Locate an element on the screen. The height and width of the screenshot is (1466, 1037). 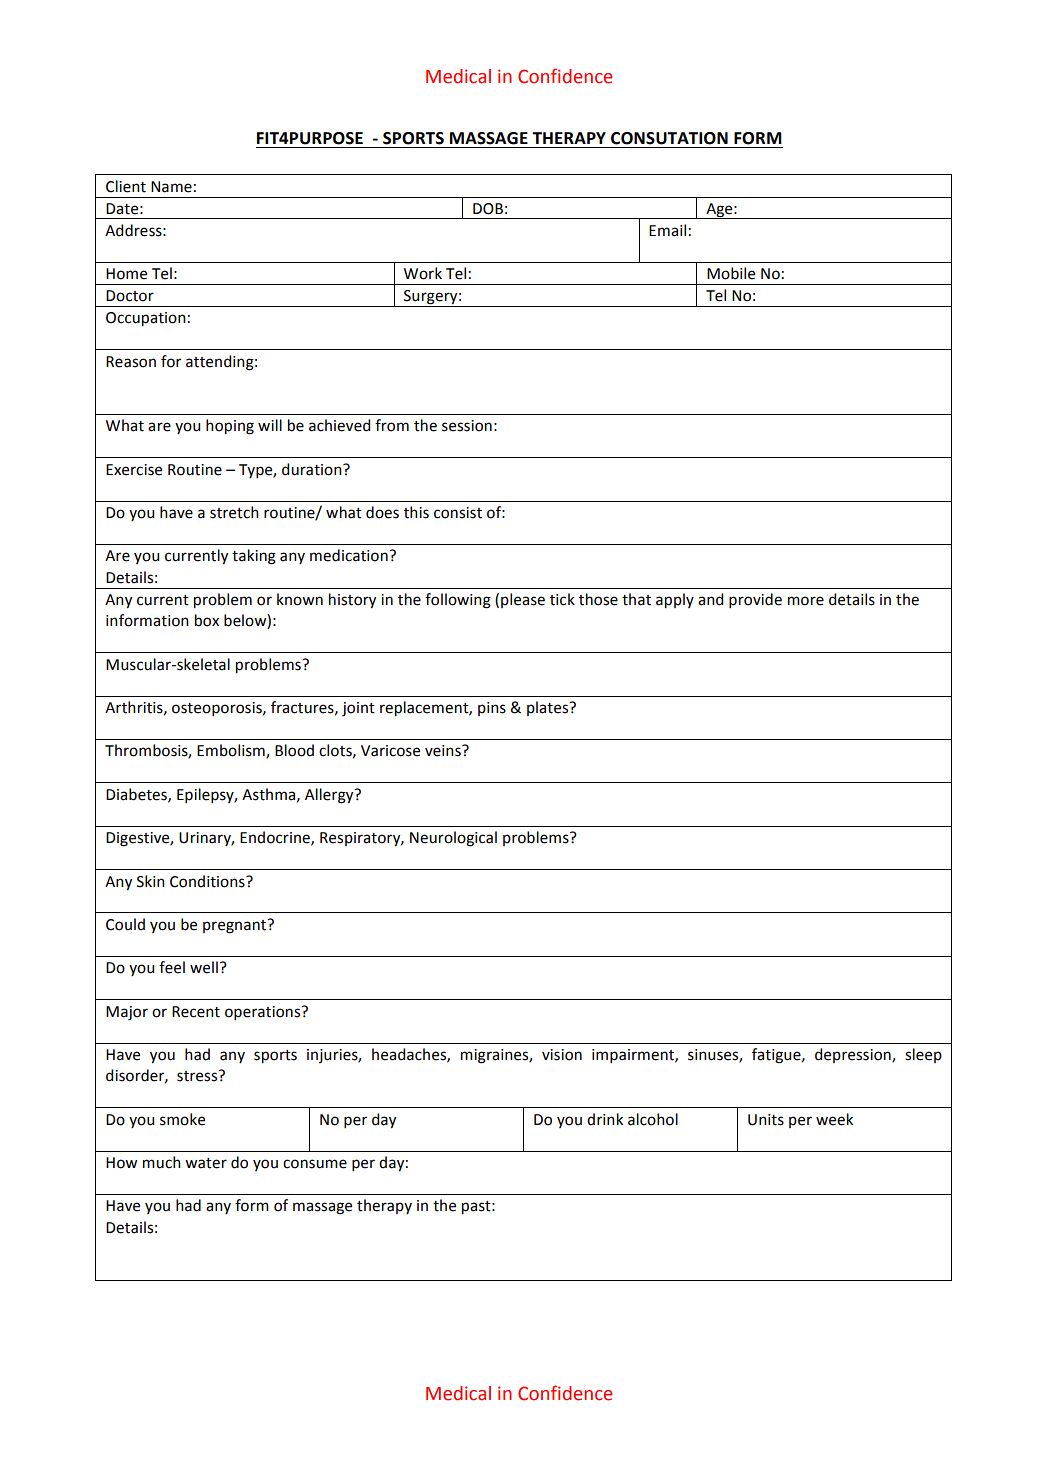
session is located at coordinates (467, 426).
